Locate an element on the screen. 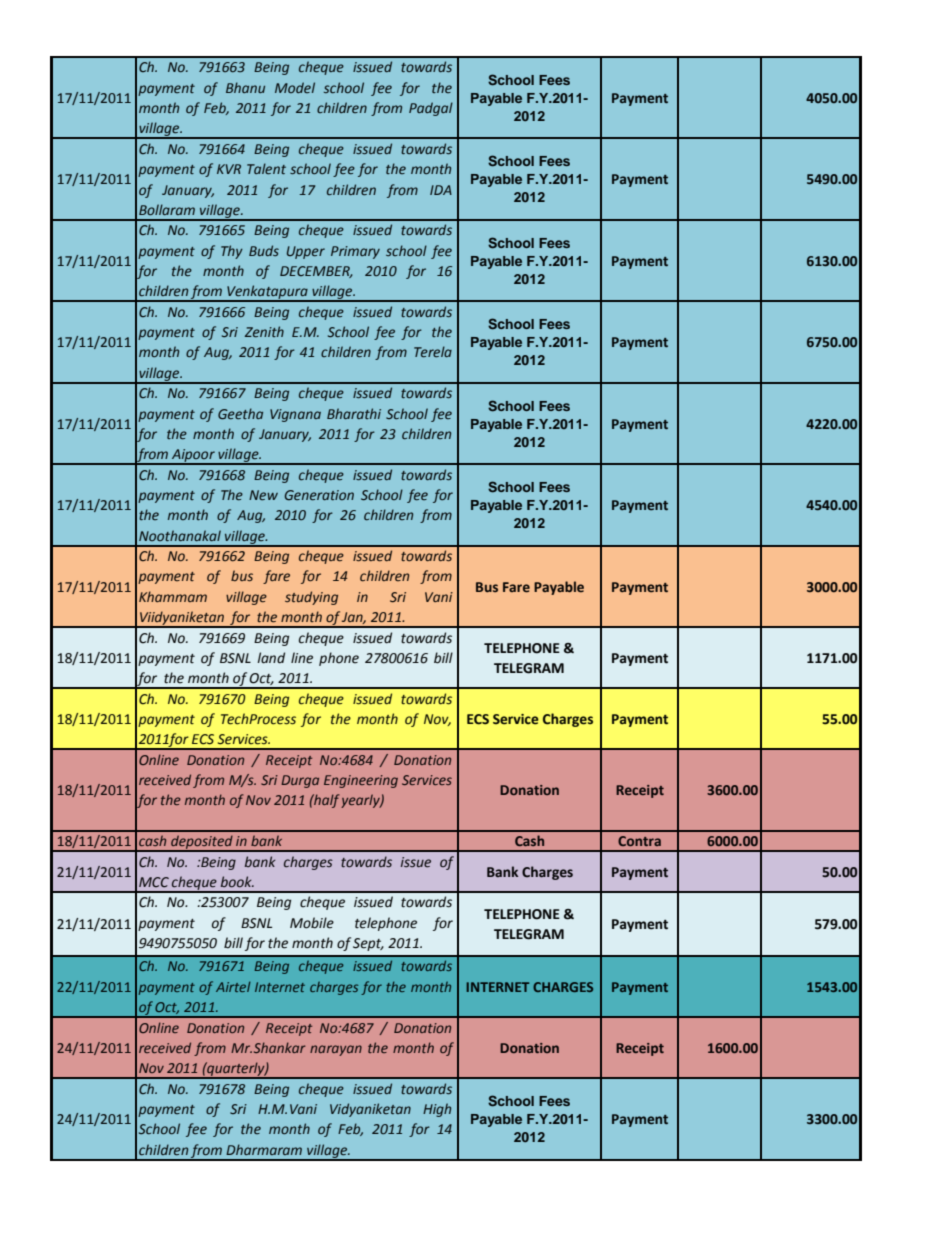 This screenshot has height=1233, width=952. Contra is located at coordinates (639, 841).
